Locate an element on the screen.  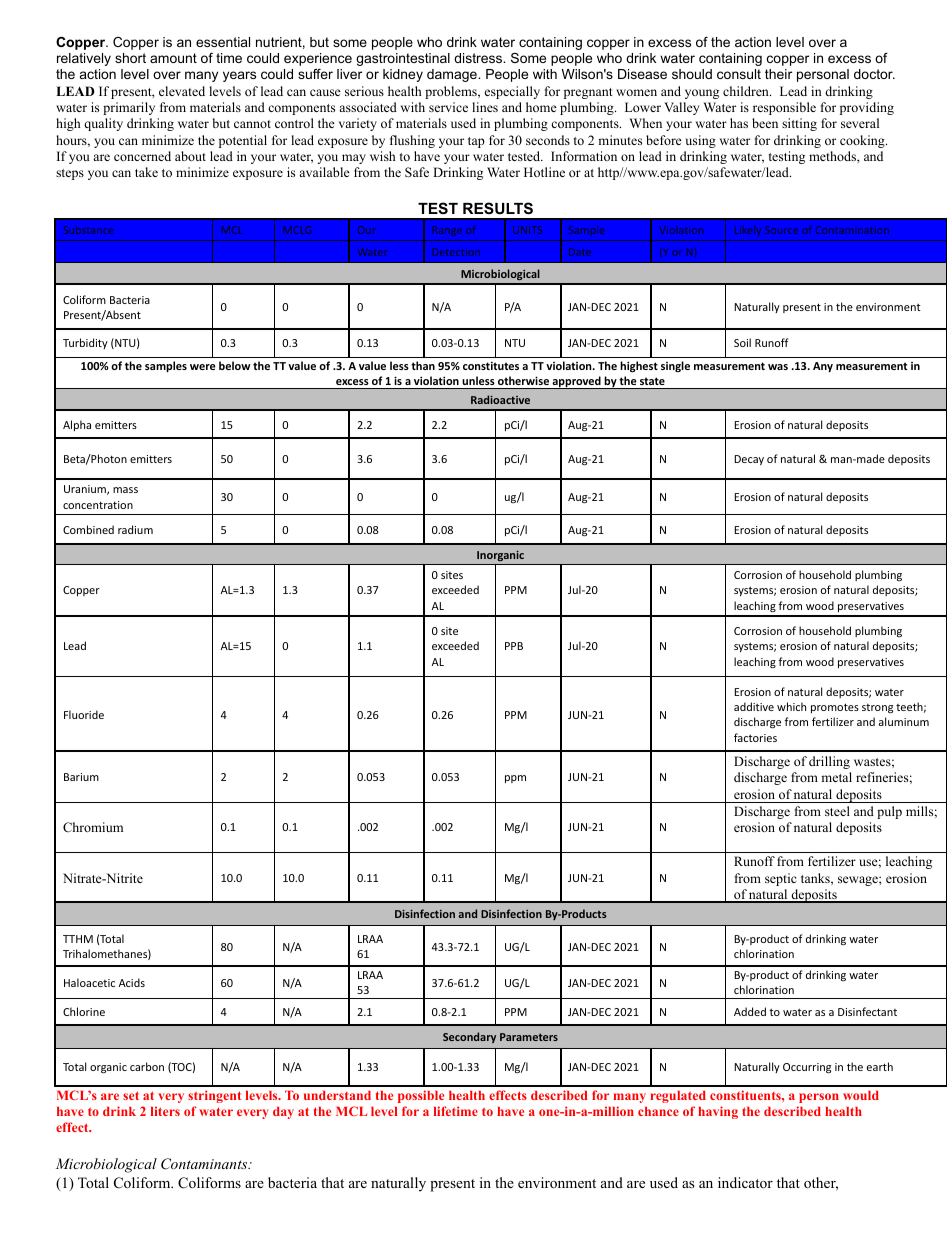
Secondary is located at coordinates (469, 1037).
